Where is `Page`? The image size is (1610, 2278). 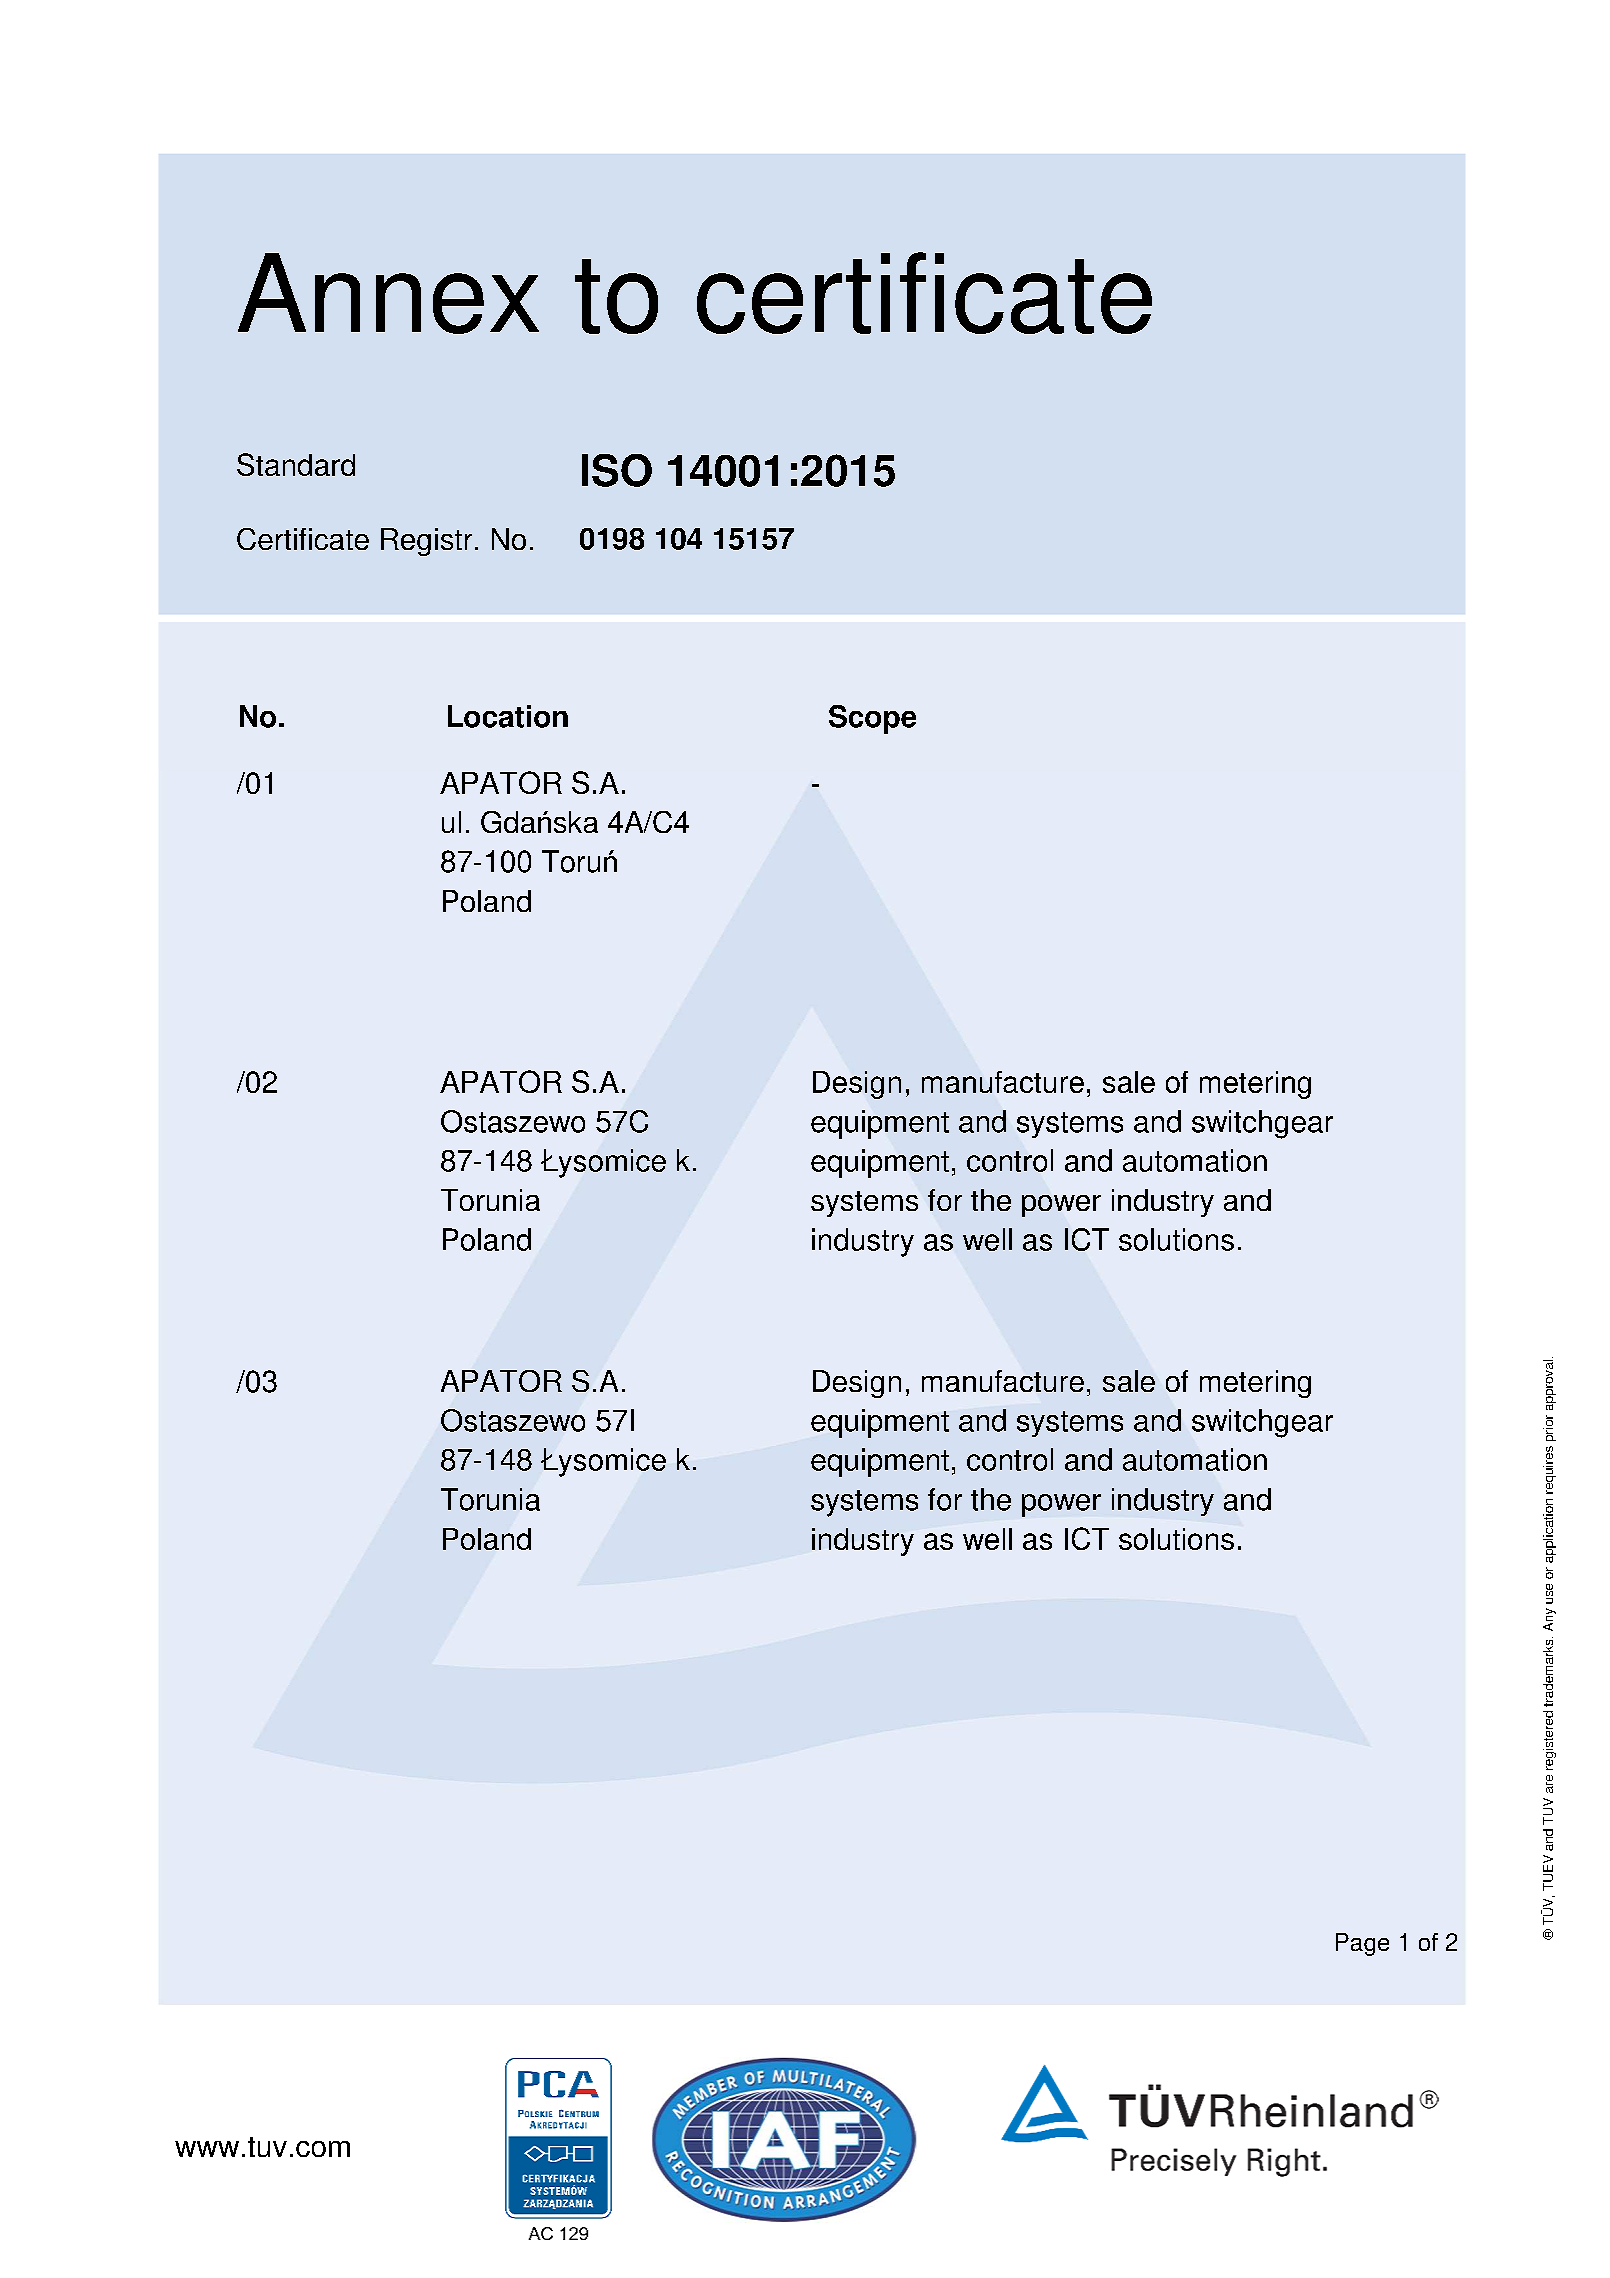 Page is located at coordinates (1362, 1944).
